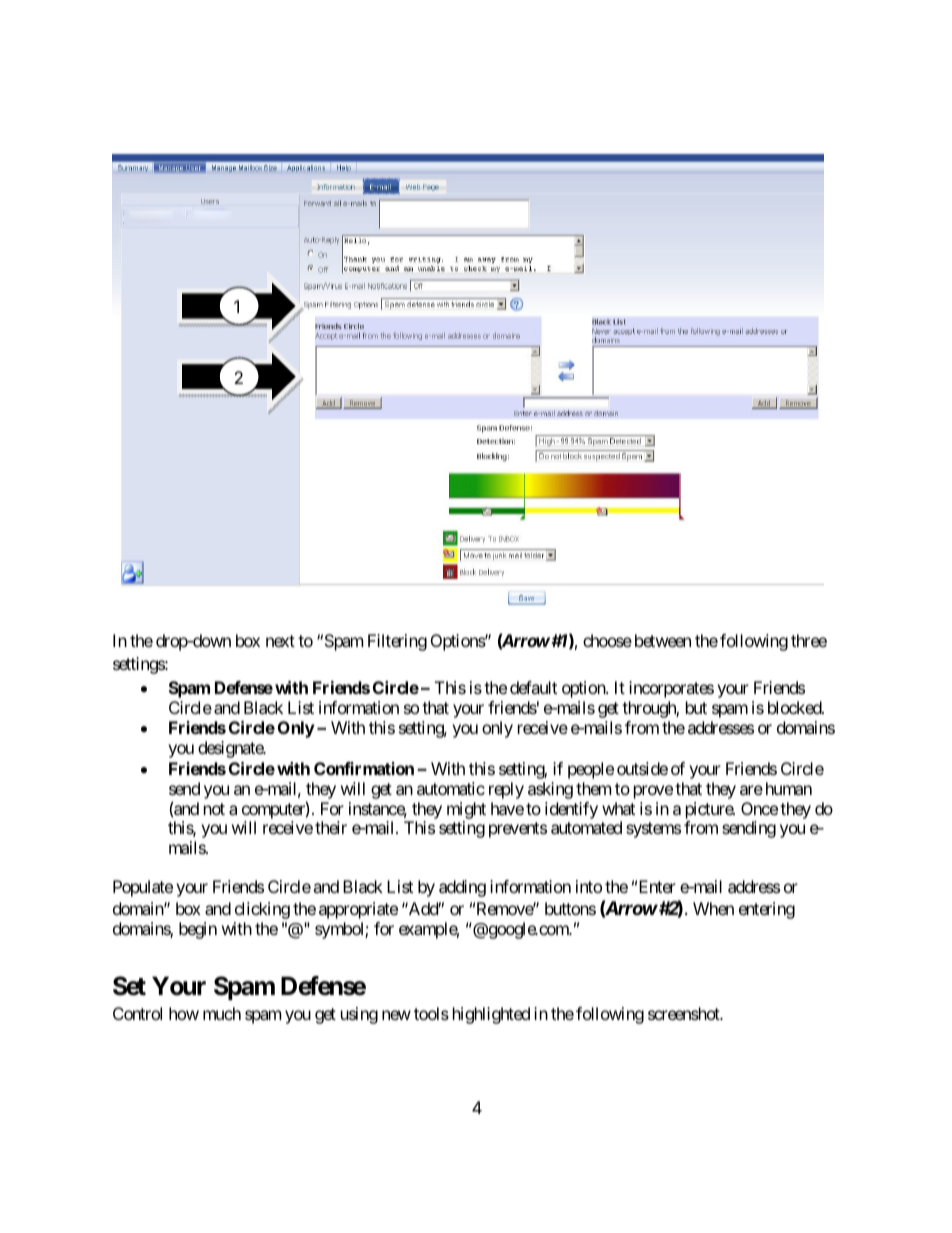 This screenshot has width=952, height=1233. Describe the element at coordinates (451, 788) in the screenshot. I see `automatic` at that location.
